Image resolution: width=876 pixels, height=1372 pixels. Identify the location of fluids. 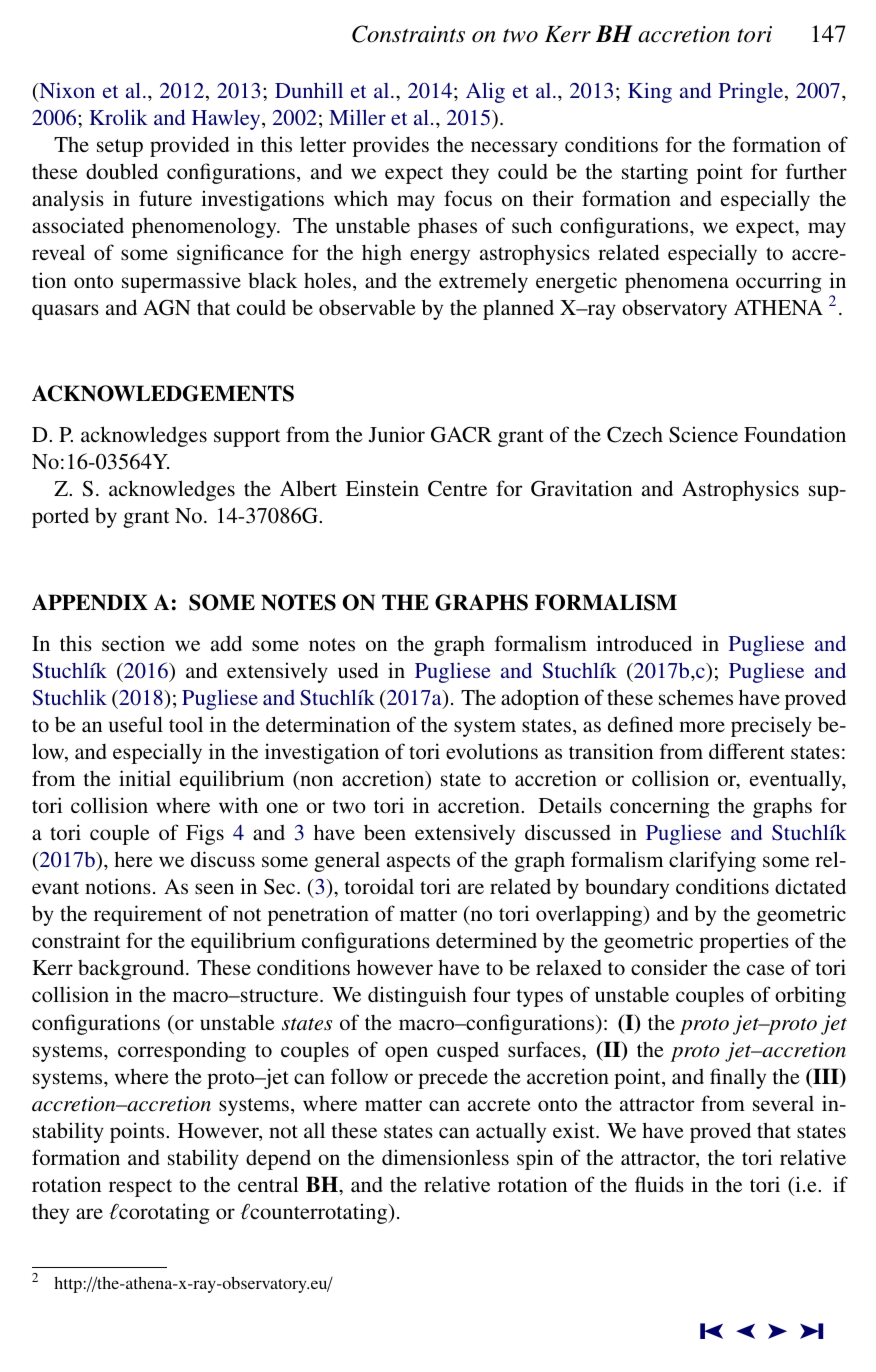
(659, 1184).
